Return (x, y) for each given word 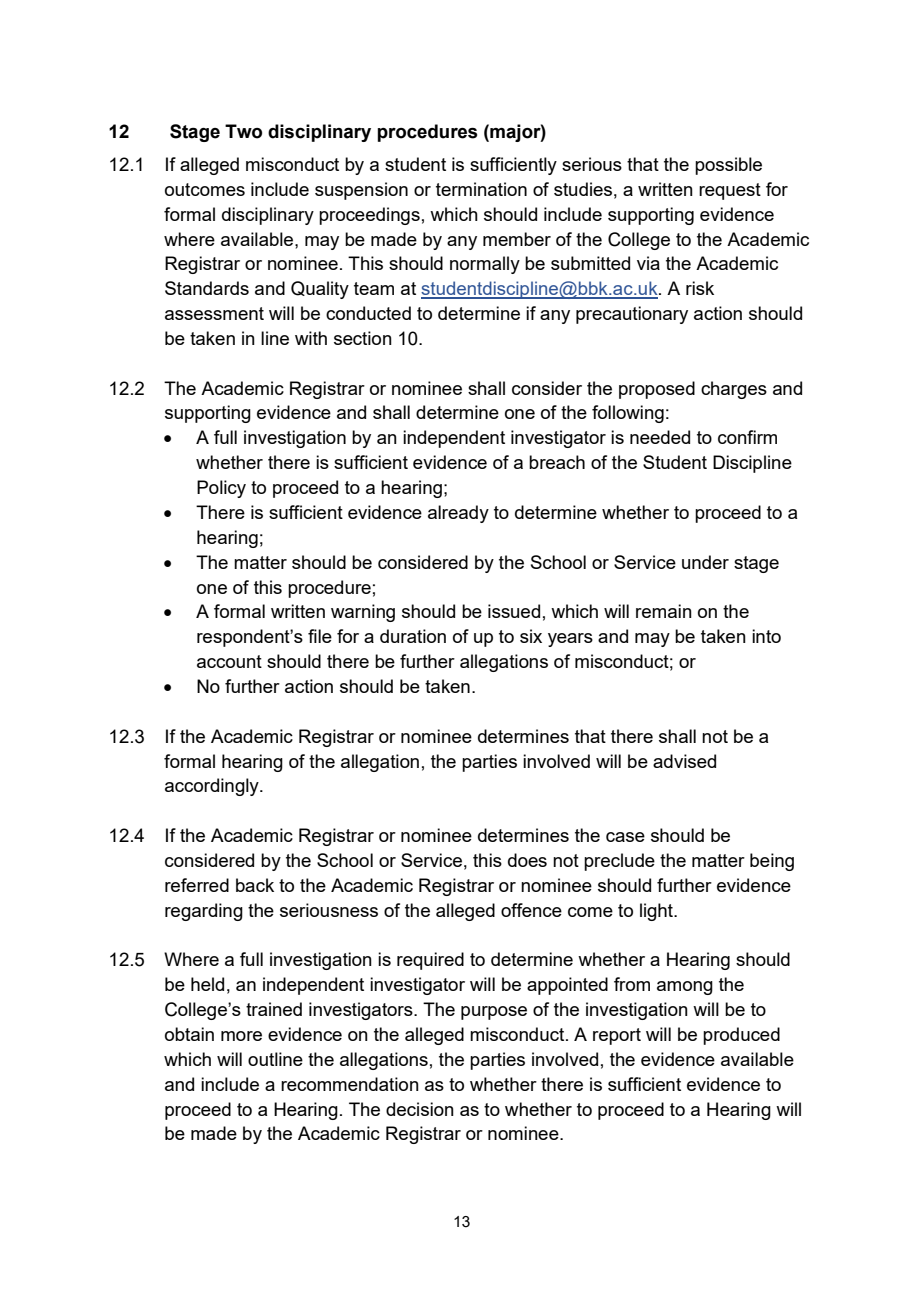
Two (243, 131)
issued (514, 611)
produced (741, 1036)
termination (481, 189)
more (241, 1036)
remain (664, 611)
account (229, 661)
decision (420, 1109)
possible (728, 166)
